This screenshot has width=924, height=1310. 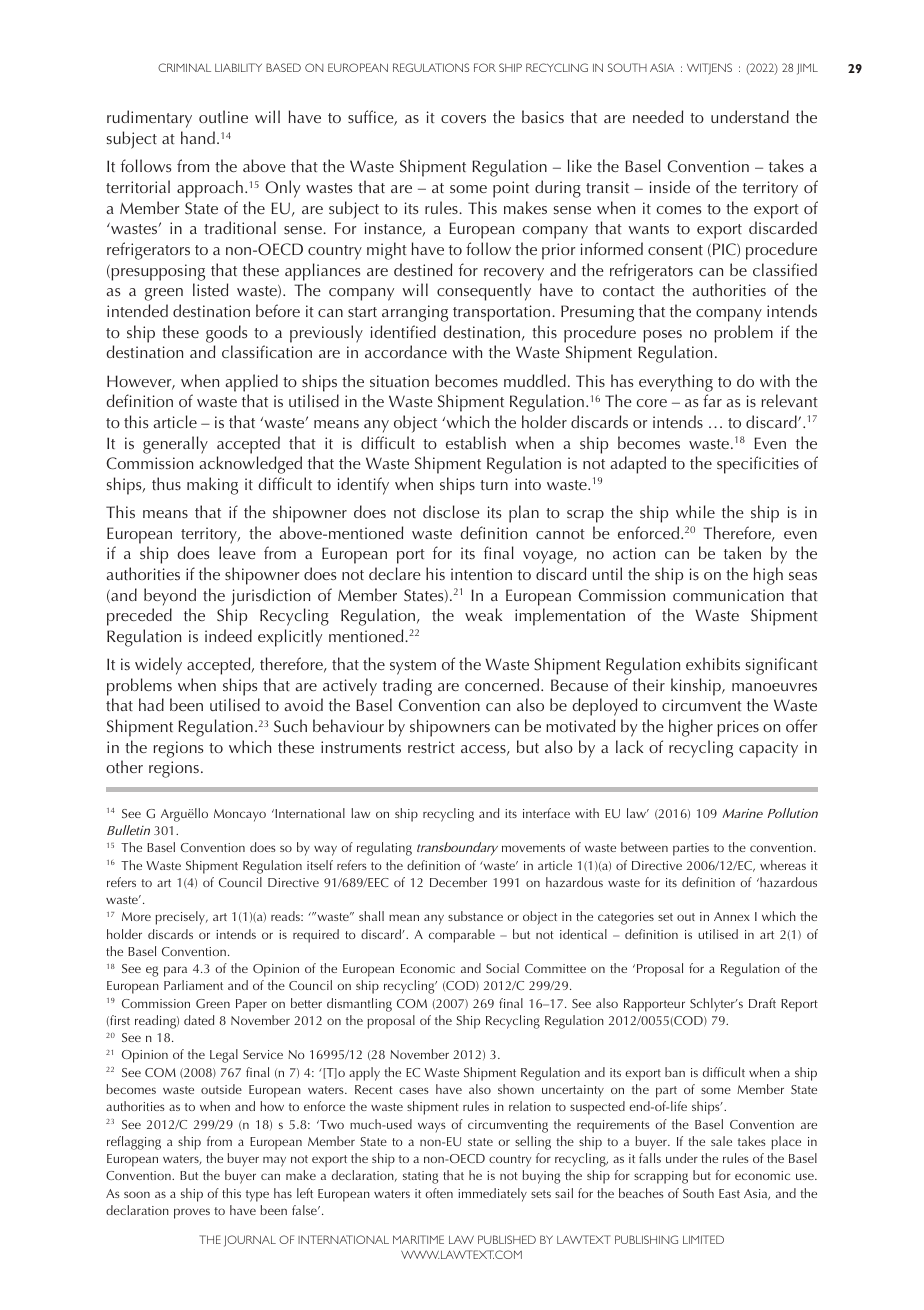 What do you see at coordinates (658, 116) in the screenshot?
I see `needed` at bounding box center [658, 116].
